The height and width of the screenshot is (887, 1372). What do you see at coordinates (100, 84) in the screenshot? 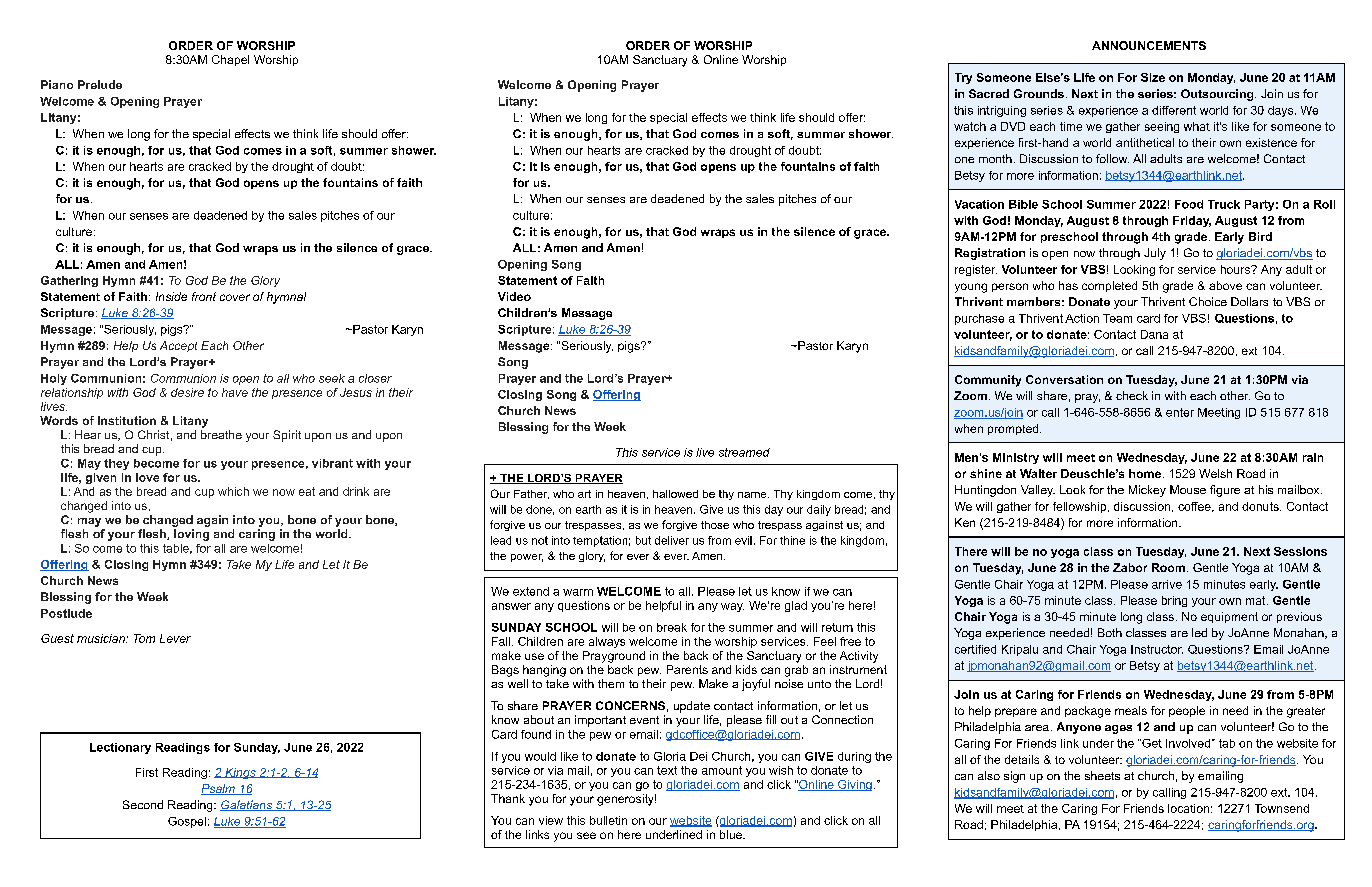
I see `Prelude` at bounding box center [100, 84].
